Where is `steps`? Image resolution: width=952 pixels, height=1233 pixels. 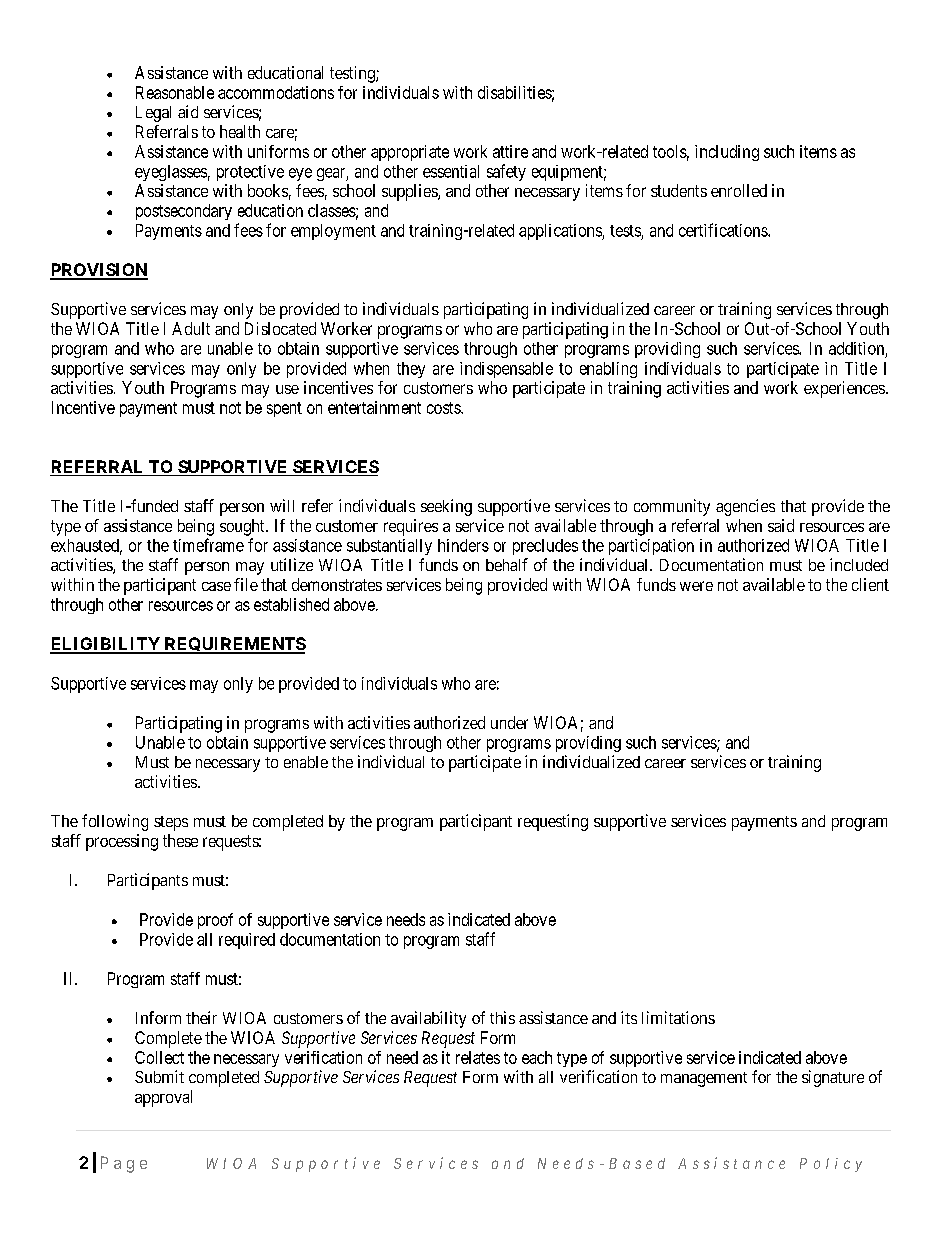
steps is located at coordinates (171, 823).
